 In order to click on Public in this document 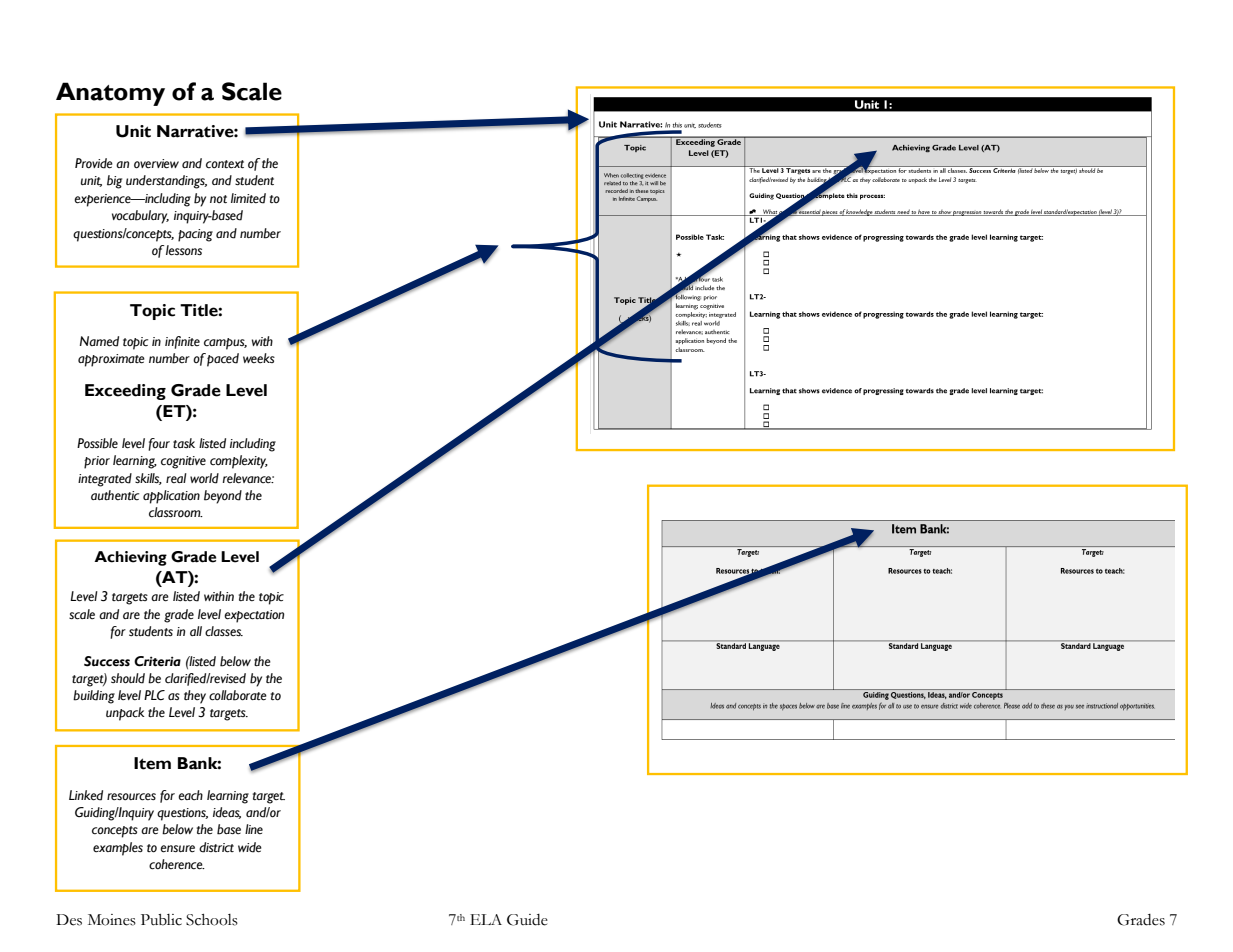, I will do `click(161, 920)`.
